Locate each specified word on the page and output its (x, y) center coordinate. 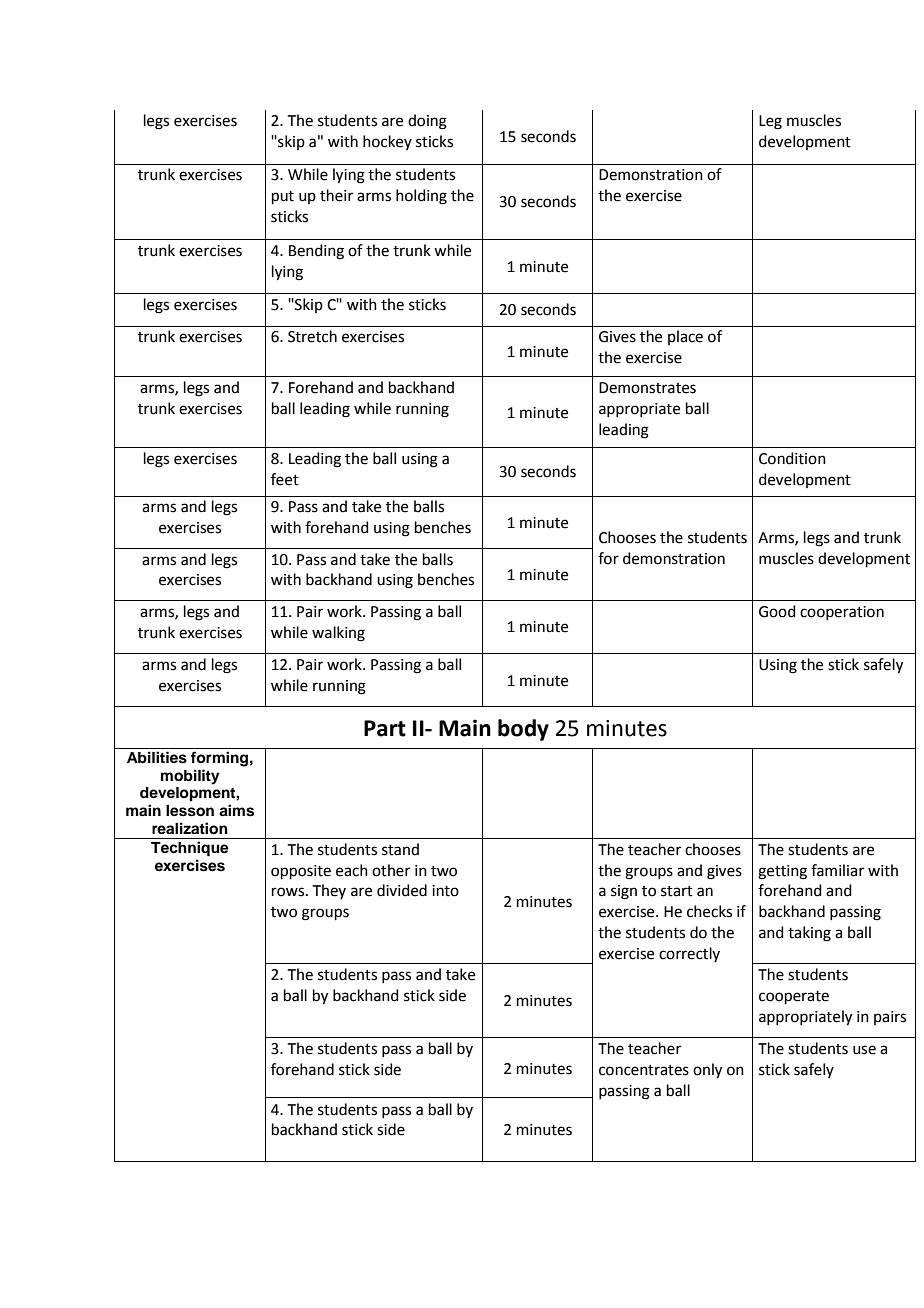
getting (782, 872)
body (523, 730)
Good (777, 611)
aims (236, 810)
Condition (792, 458)
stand (400, 849)
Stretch (312, 336)
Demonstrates (647, 388)
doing (427, 122)
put (283, 197)
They (329, 891)
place (685, 337)
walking (338, 634)
